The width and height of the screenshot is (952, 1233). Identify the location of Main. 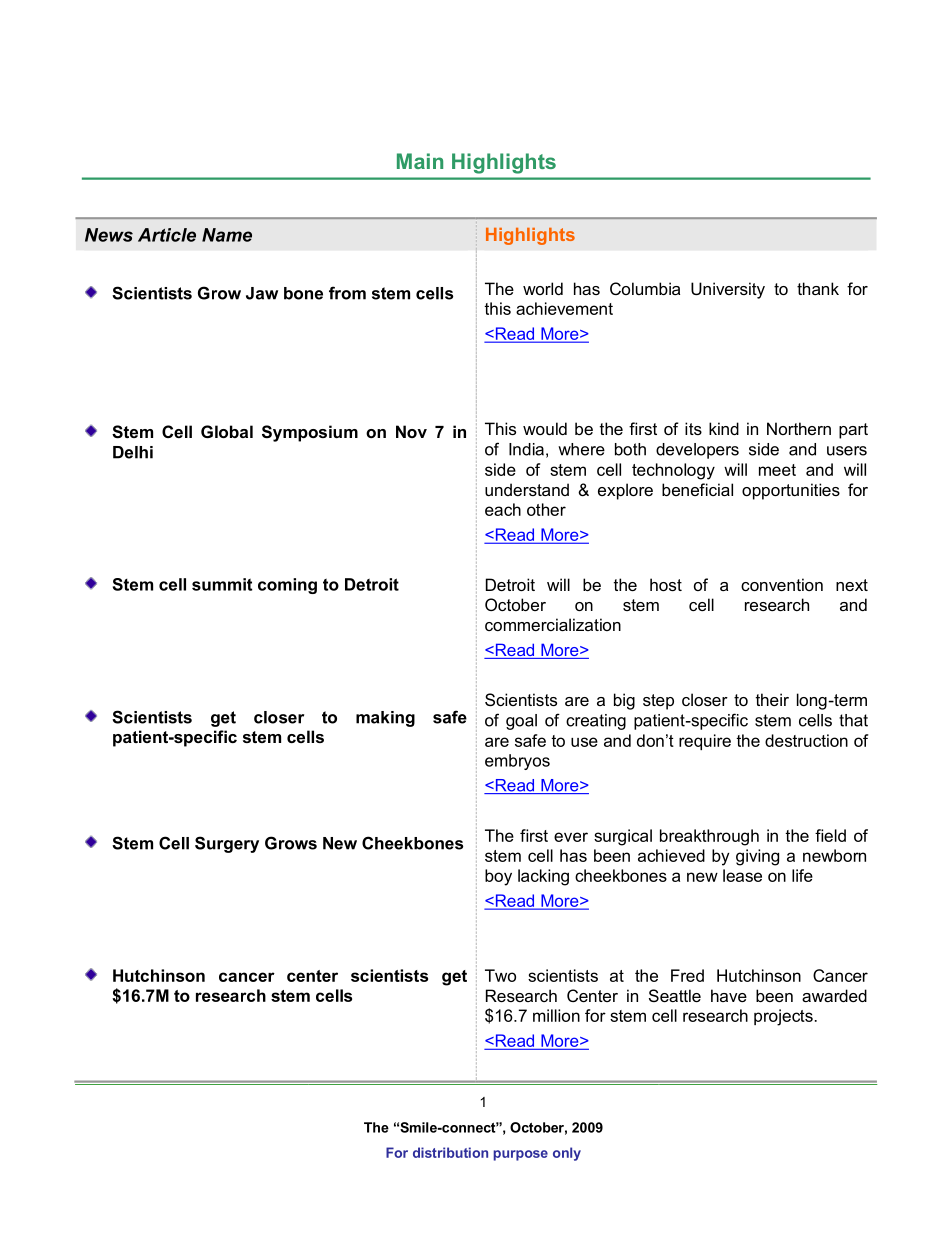
(420, 161).
